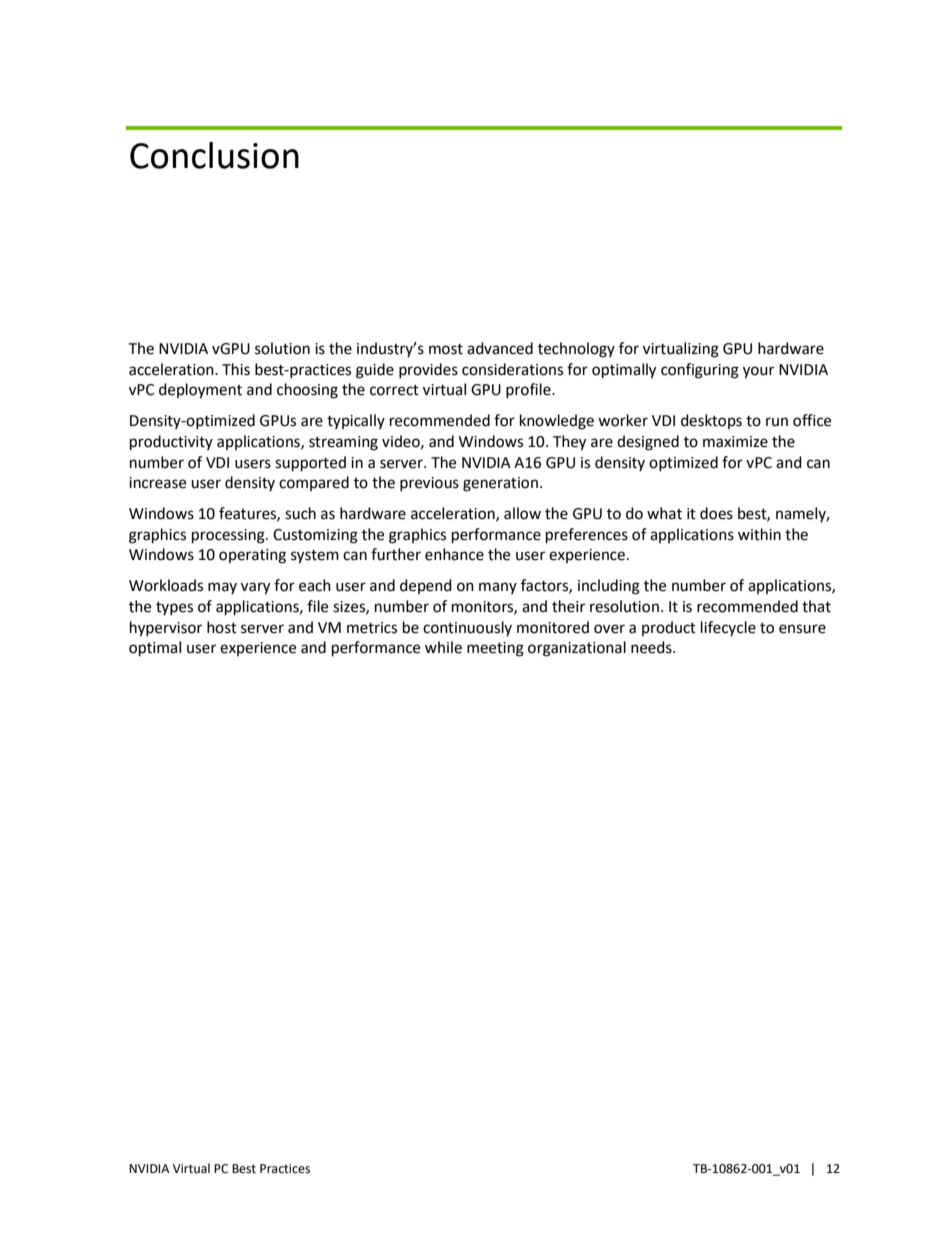 This screenshot has width=952, height=1233. I want to click on advanced, so click(500, 348).
